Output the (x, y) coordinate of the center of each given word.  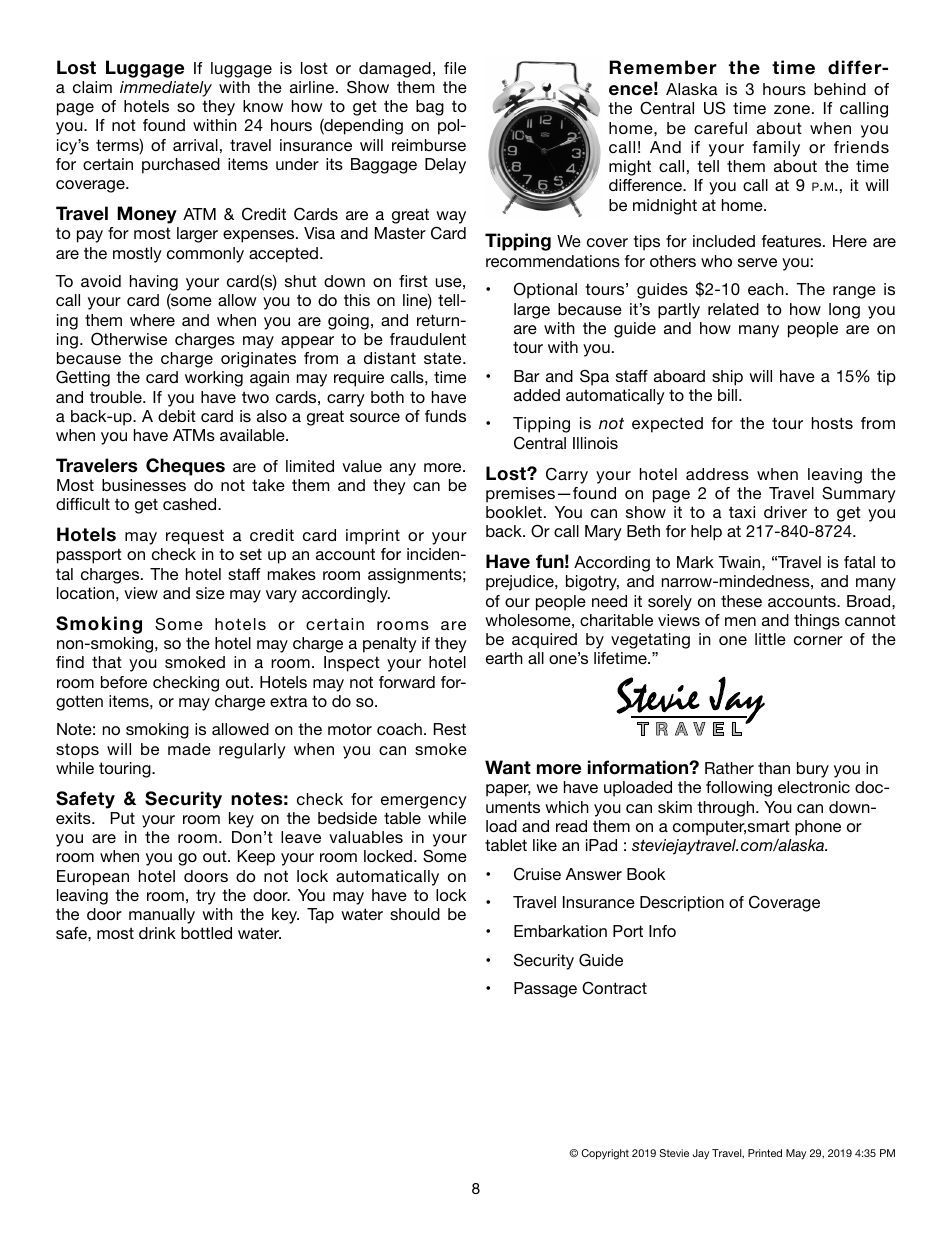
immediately (166, 89)
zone (793, 109)
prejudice (521, 583)
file (455, 68)
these (741, 601)
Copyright (605, 1154)
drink (157, 933)
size (210, 593)
